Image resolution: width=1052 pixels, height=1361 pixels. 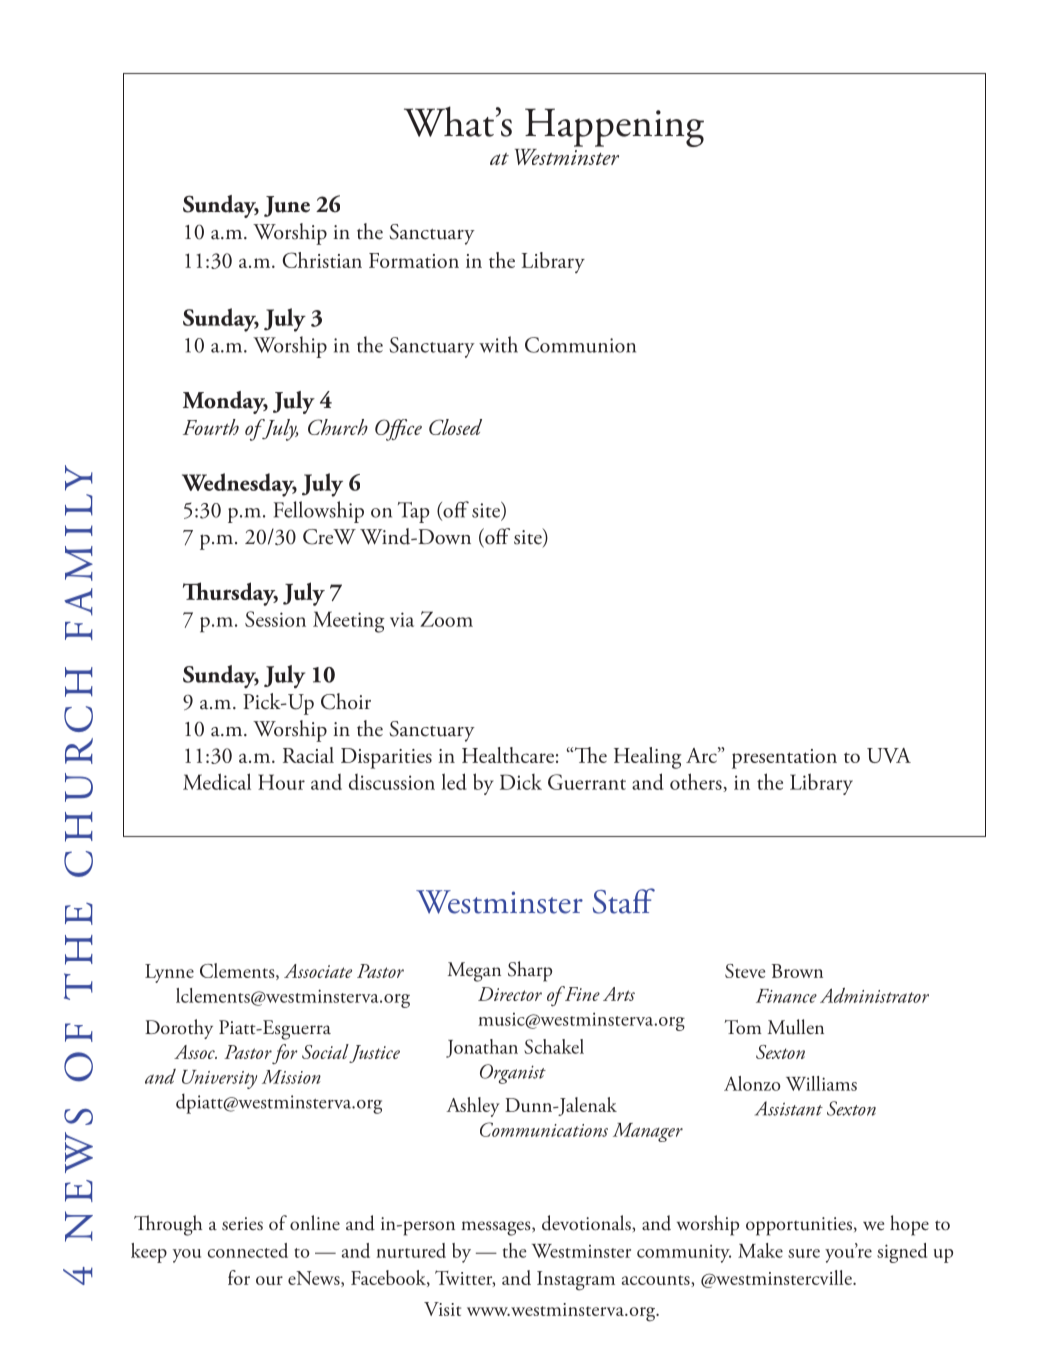 What do you see at coordinates (287, 206) in the page?
I see `June` at bounding box center [287, 206].
